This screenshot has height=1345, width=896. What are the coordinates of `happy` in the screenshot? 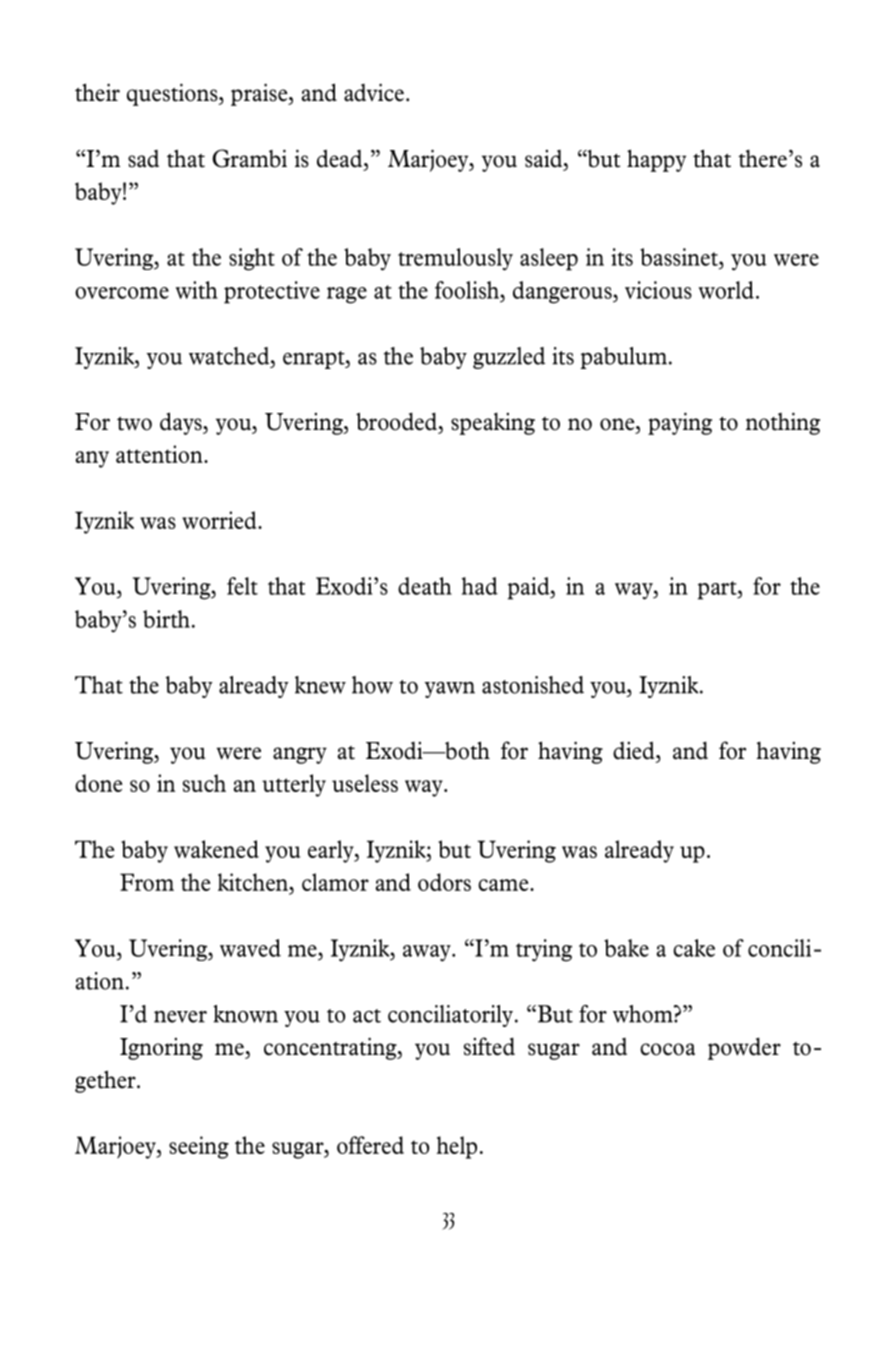 It's located at (656, 160).
